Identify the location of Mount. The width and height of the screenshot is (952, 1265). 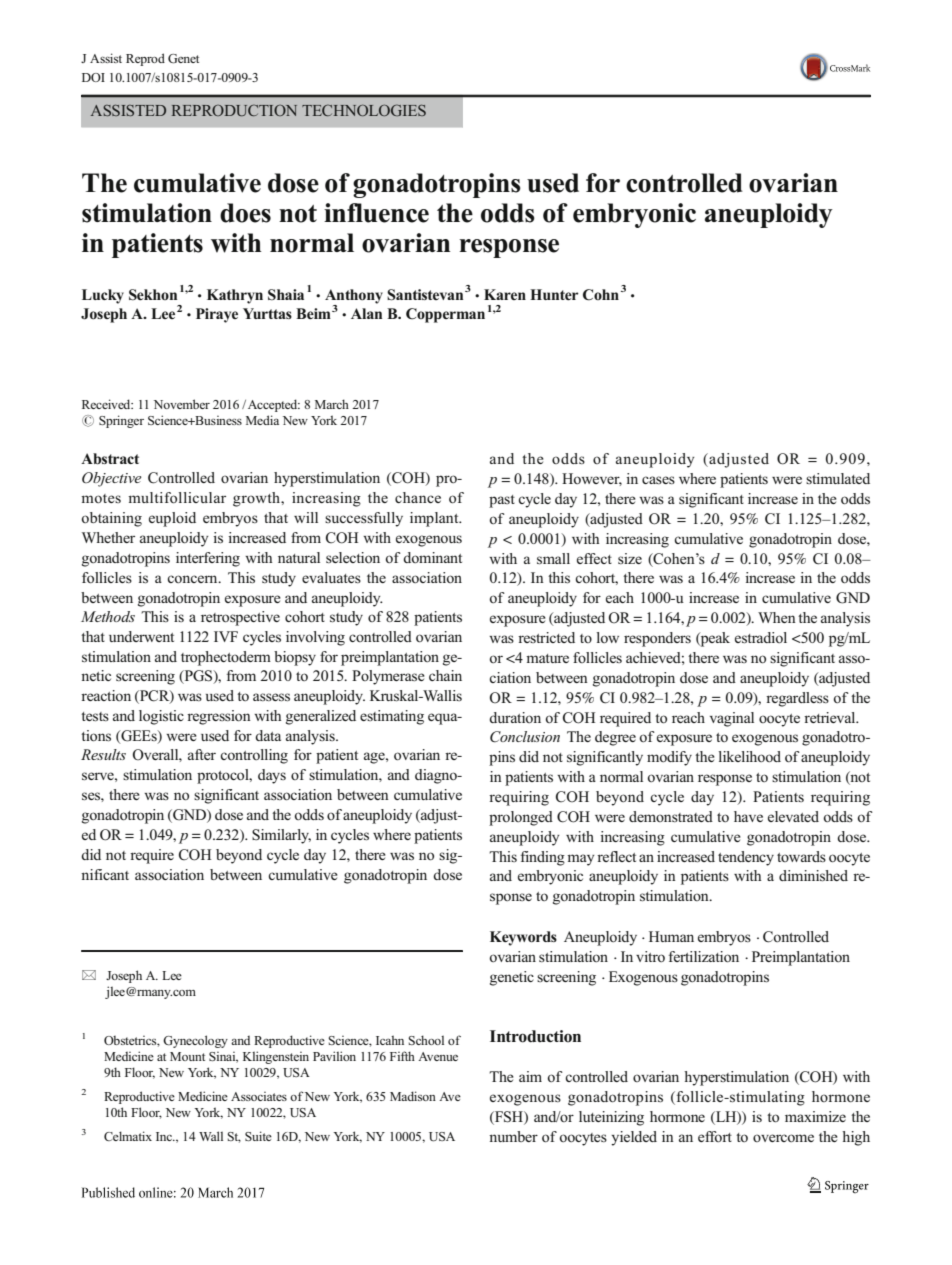
(187, 1056).
